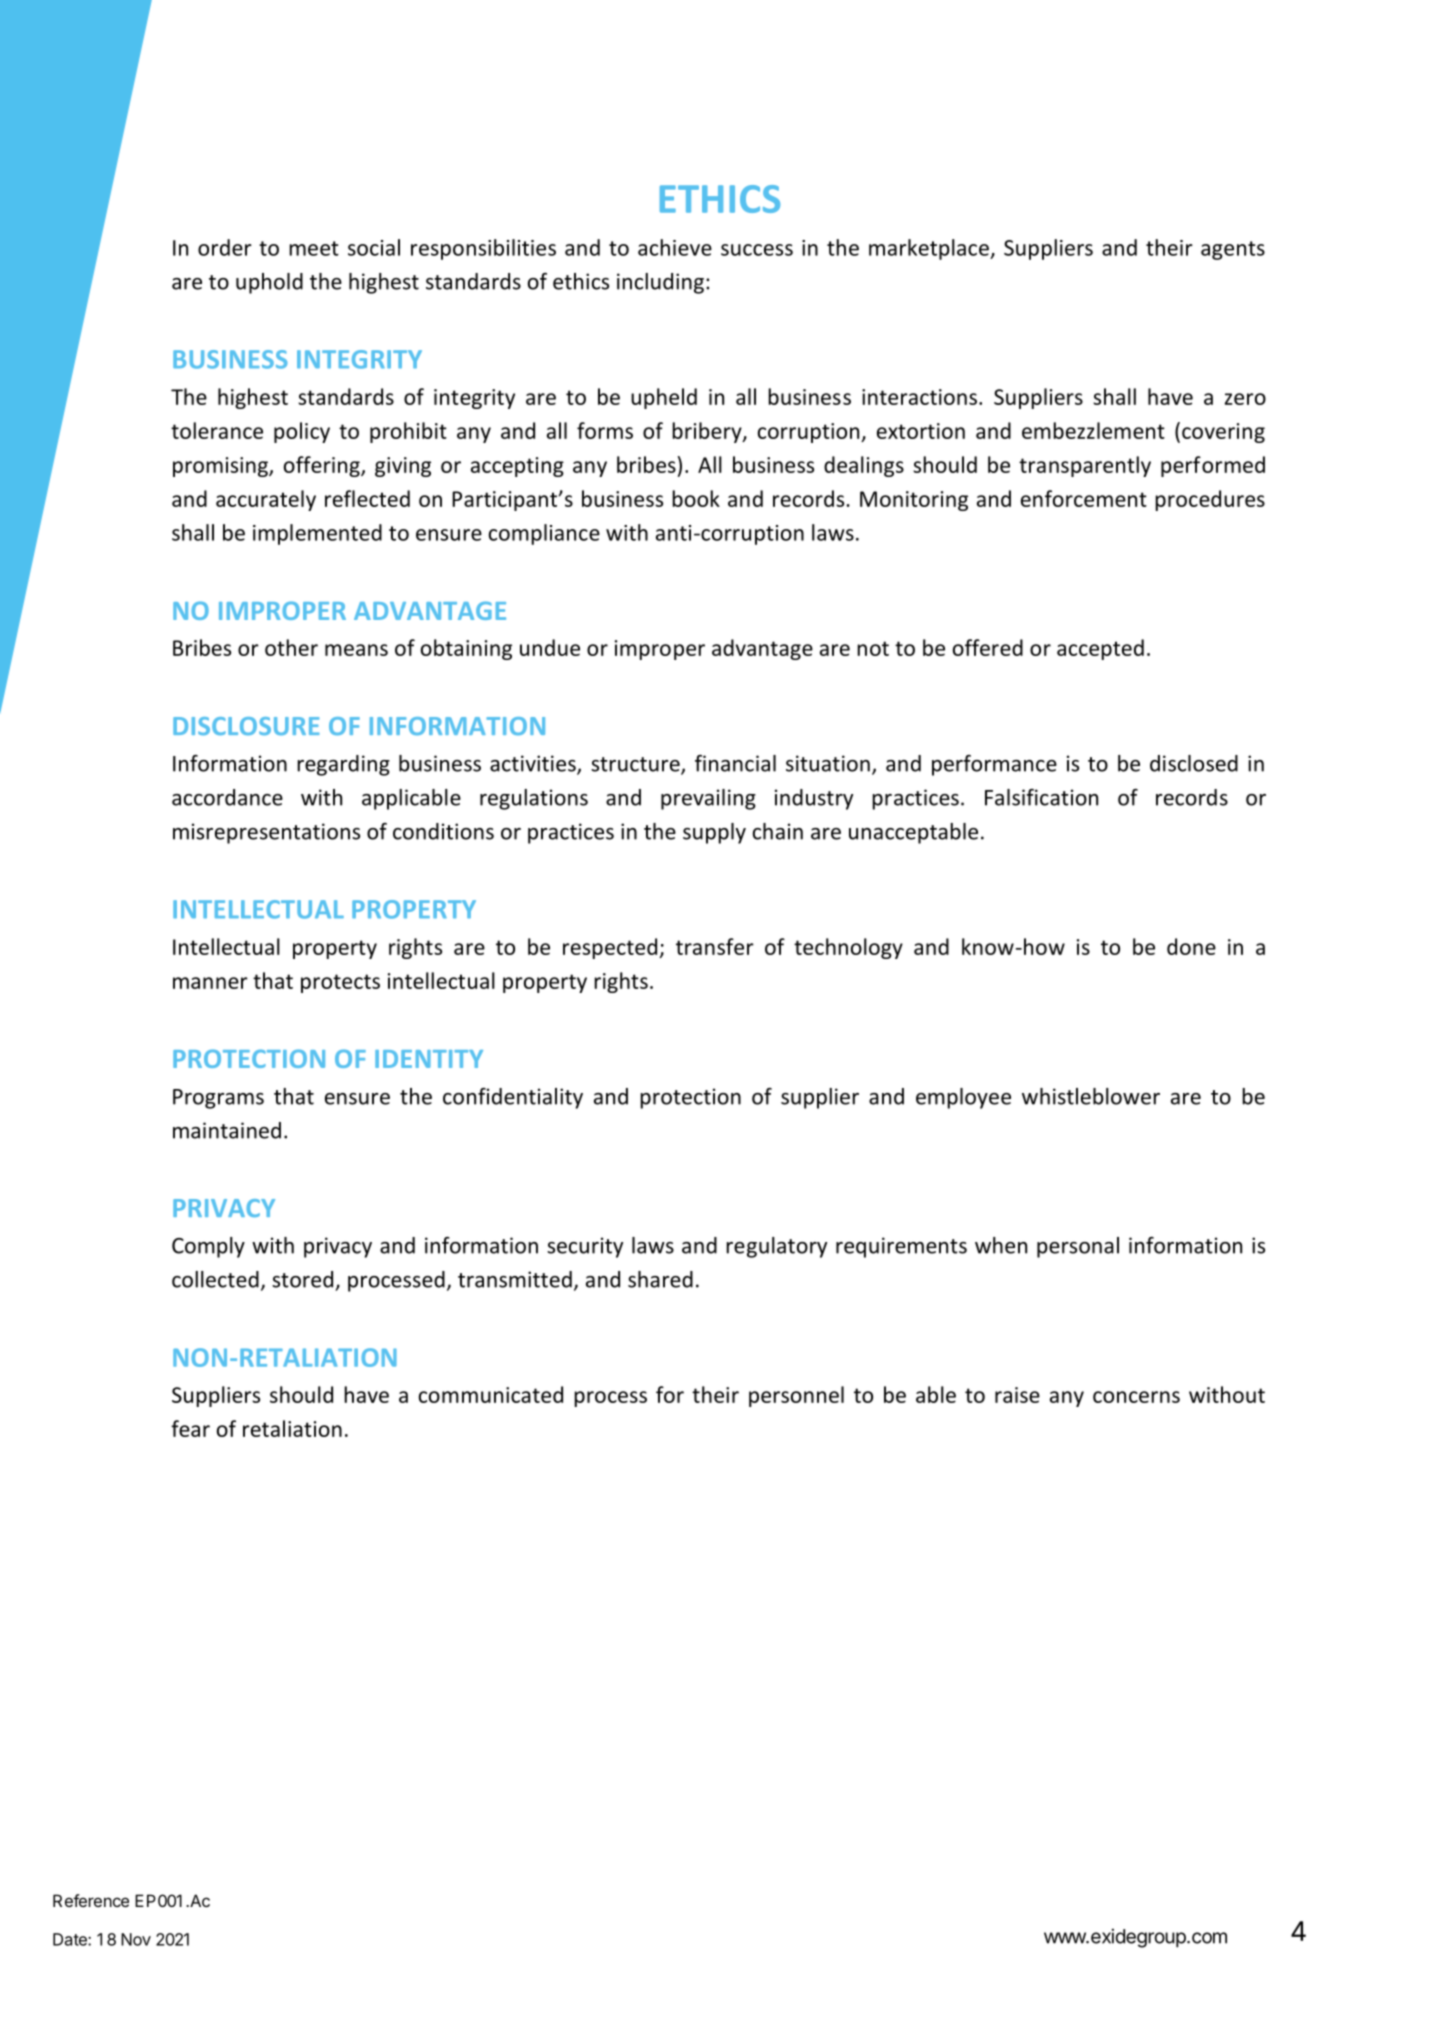 The height and width of the document is (2036, 1438). Describe the element at coordinates (660, 283) in the document. I see `including` at that location.
